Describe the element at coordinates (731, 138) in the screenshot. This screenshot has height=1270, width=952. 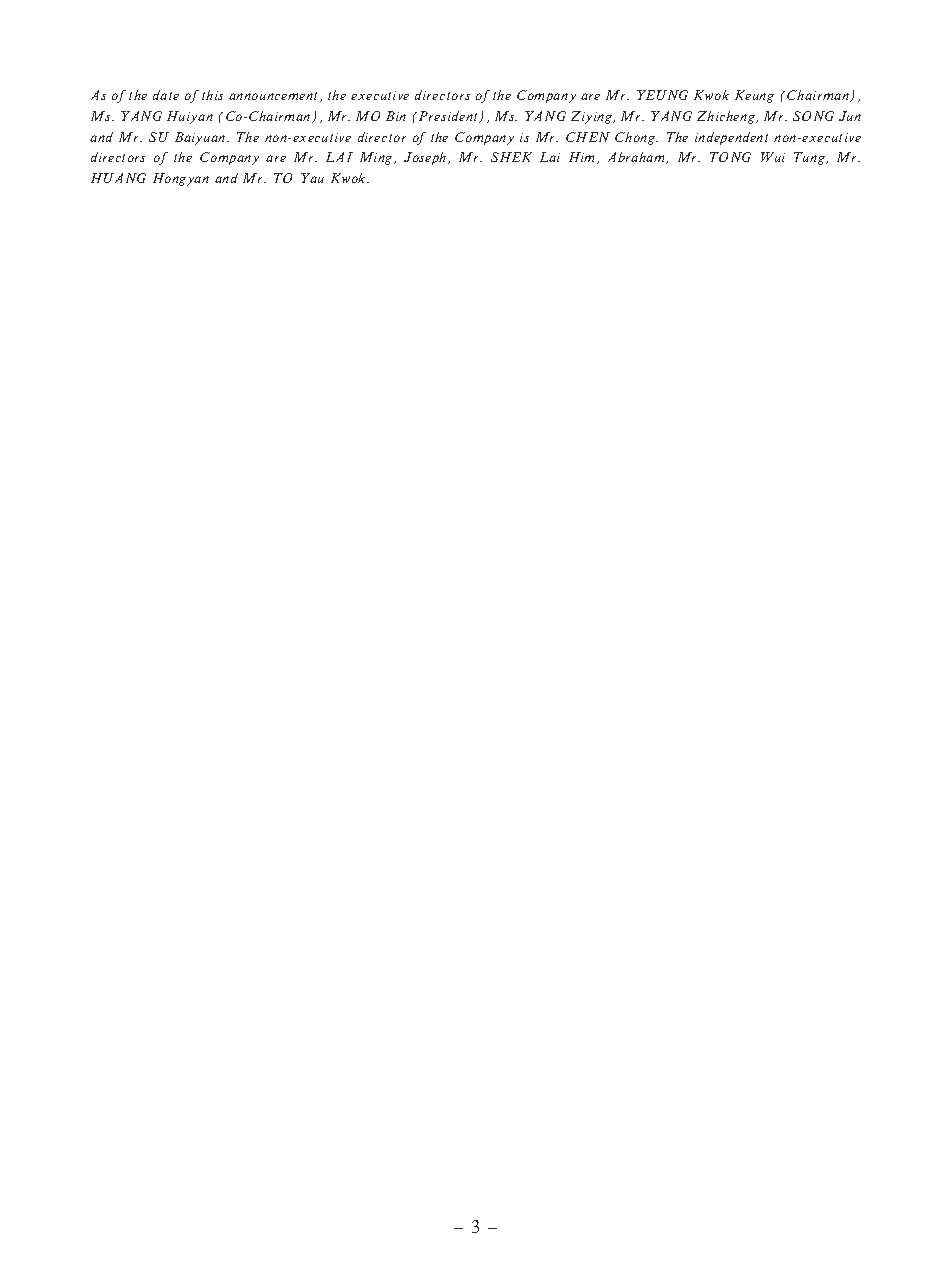
I see `independent` at that location.
